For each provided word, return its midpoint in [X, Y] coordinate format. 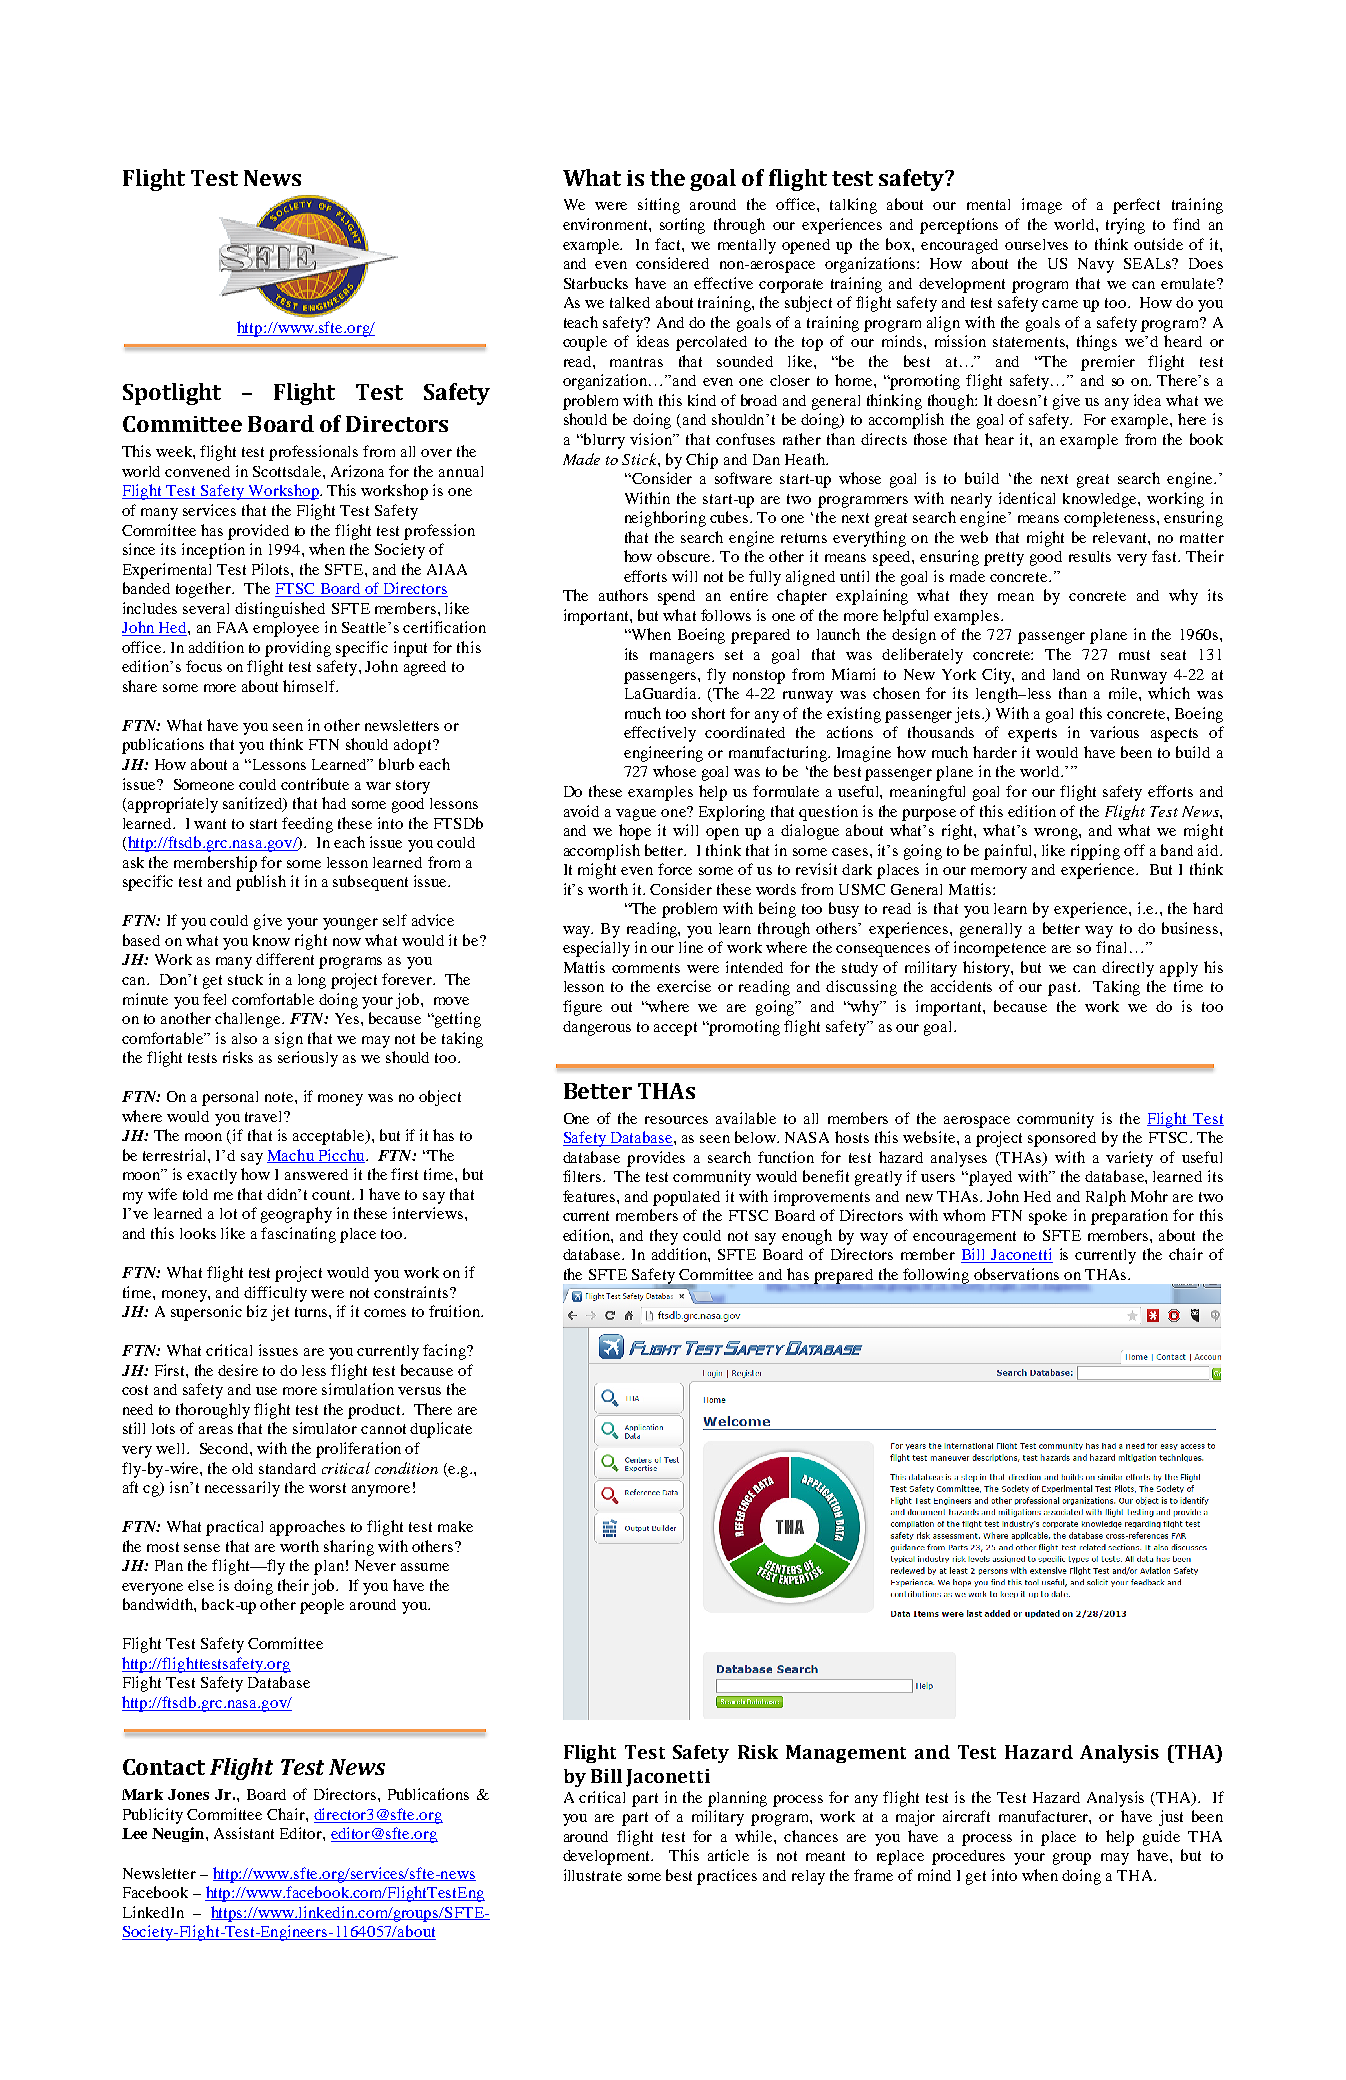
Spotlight [172, 394]
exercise [684, 986]
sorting [682, 226]
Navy [1096, 265]
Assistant [244, 1833]
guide [1161, 1838]
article [728, 1855]
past [1063, 989]
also [244, 1038]
